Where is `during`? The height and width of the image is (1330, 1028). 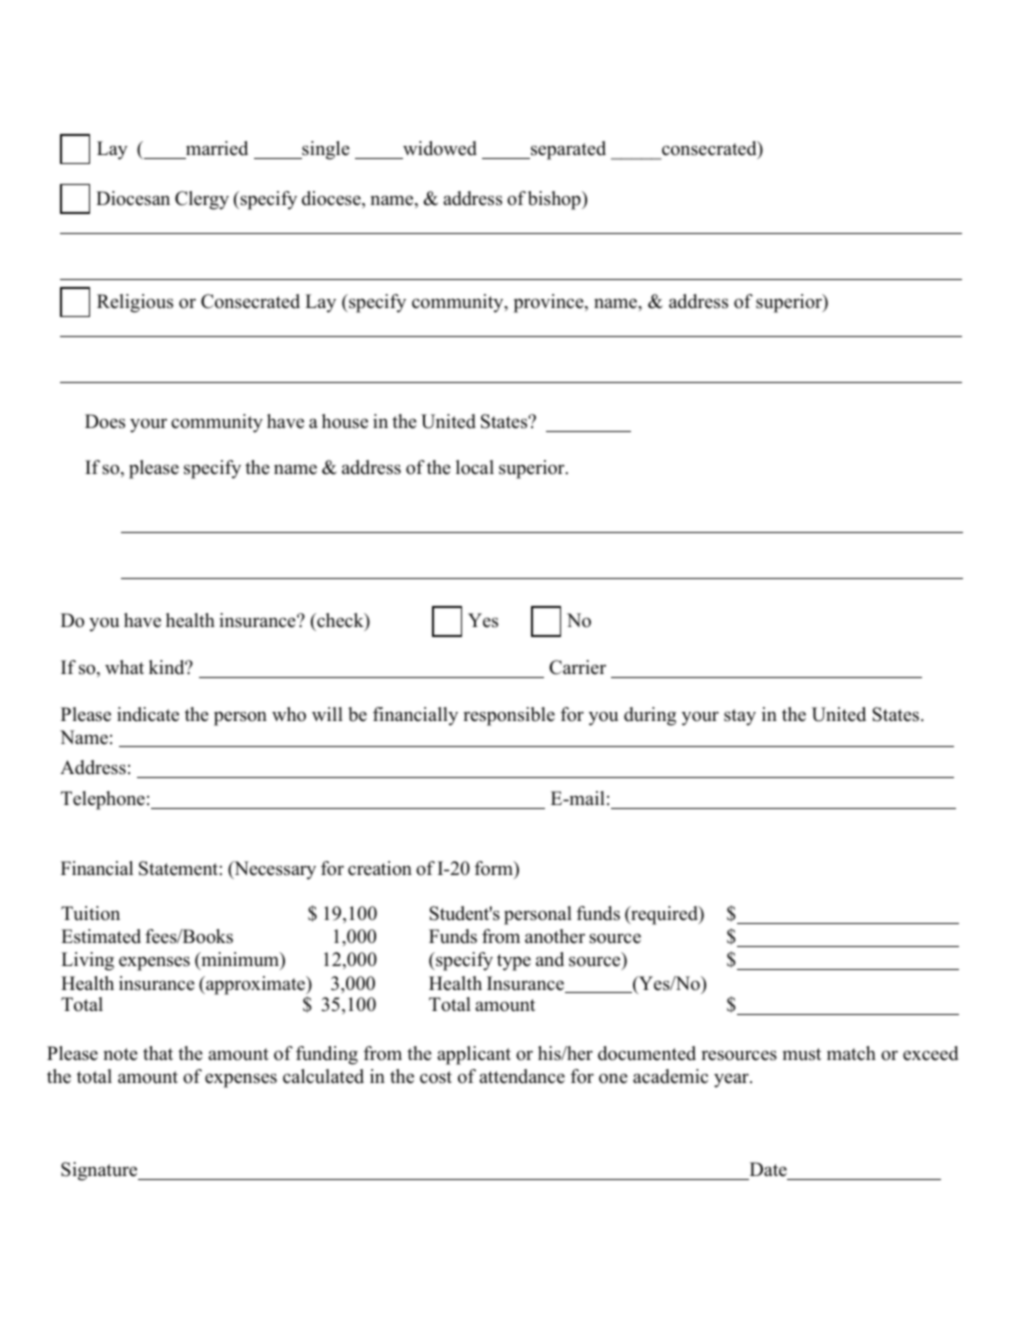
during is located at coordinates (650, 716).
